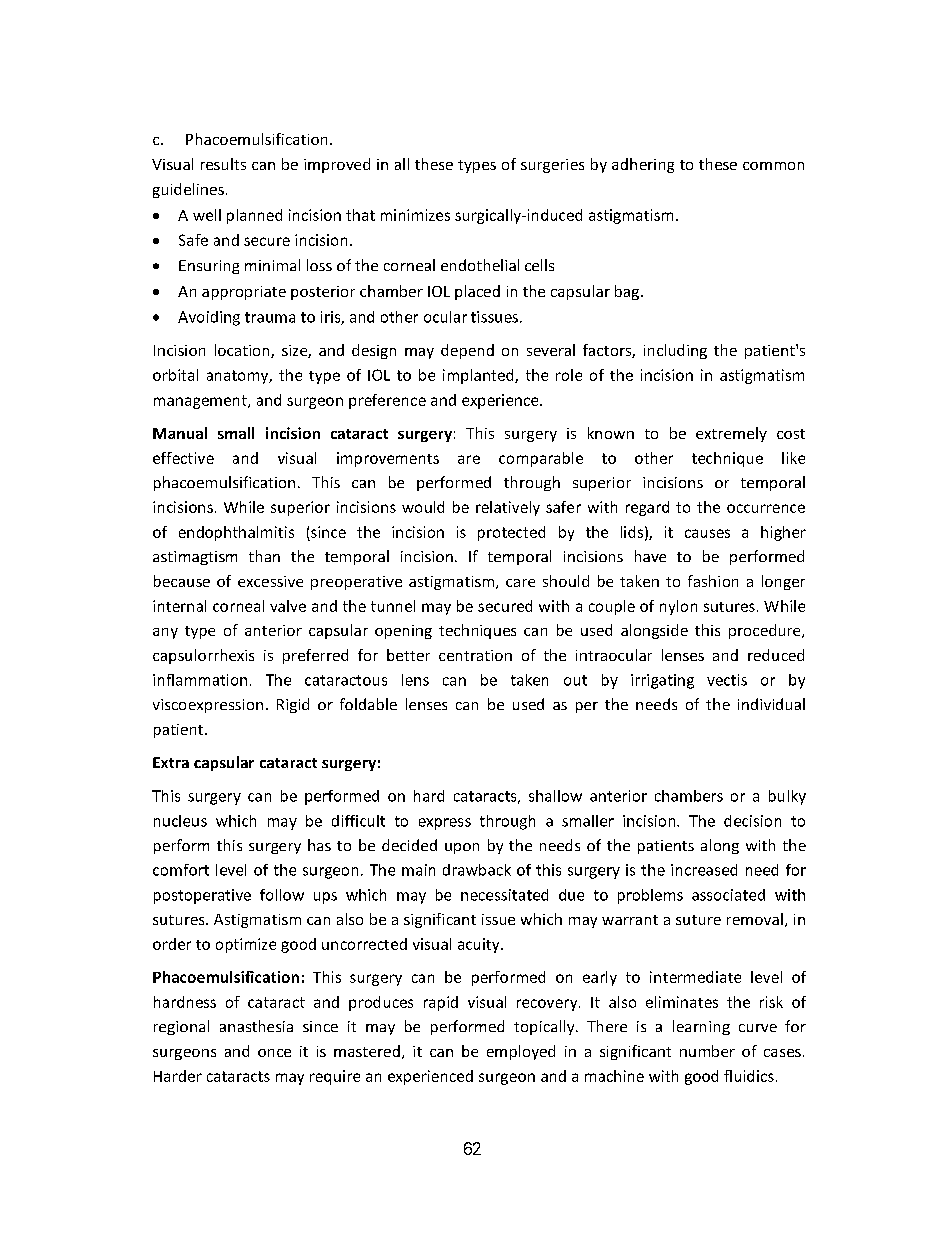 This screenshot has width=952, height=1233. I want to click on protected, so click(511, 533).
